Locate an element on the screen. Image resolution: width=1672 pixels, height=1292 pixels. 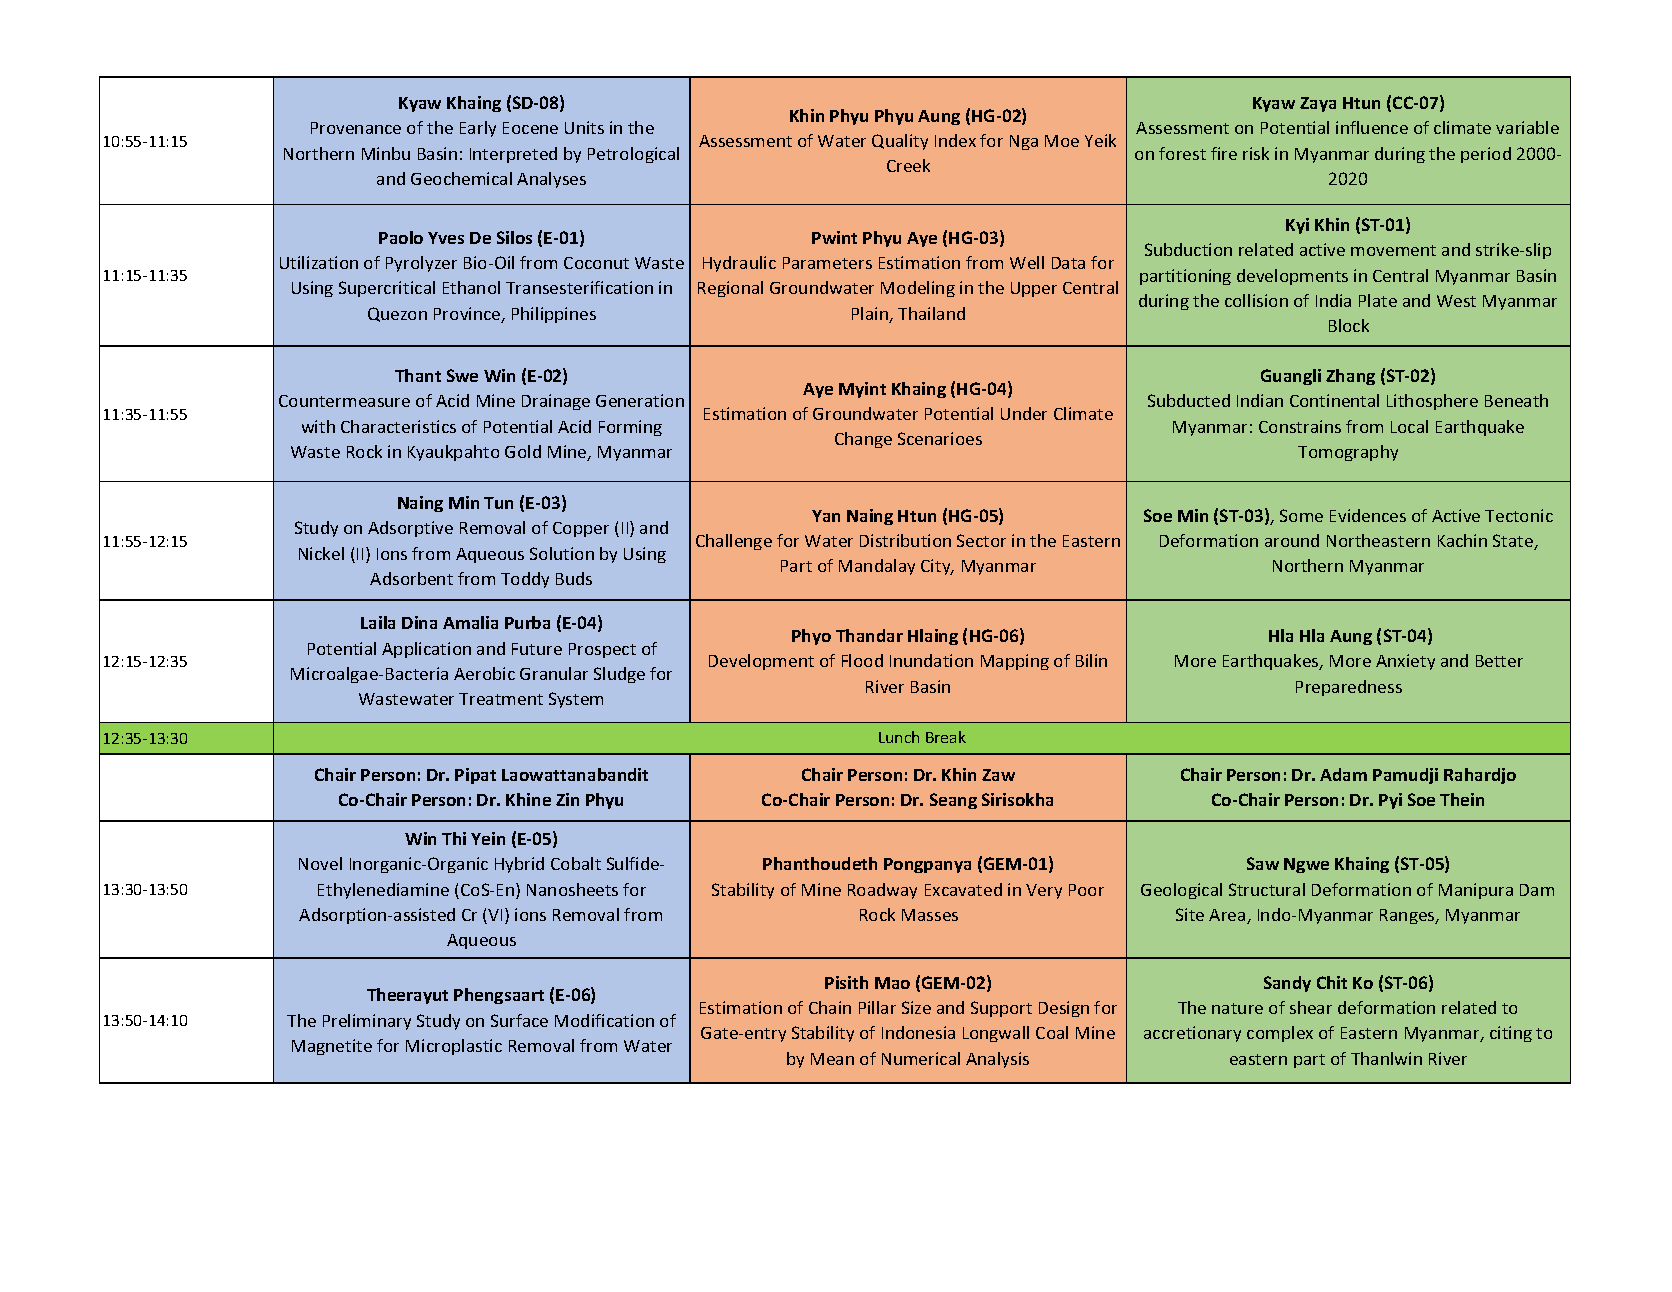
Adsorbent is located at coordinates (411, 578).
